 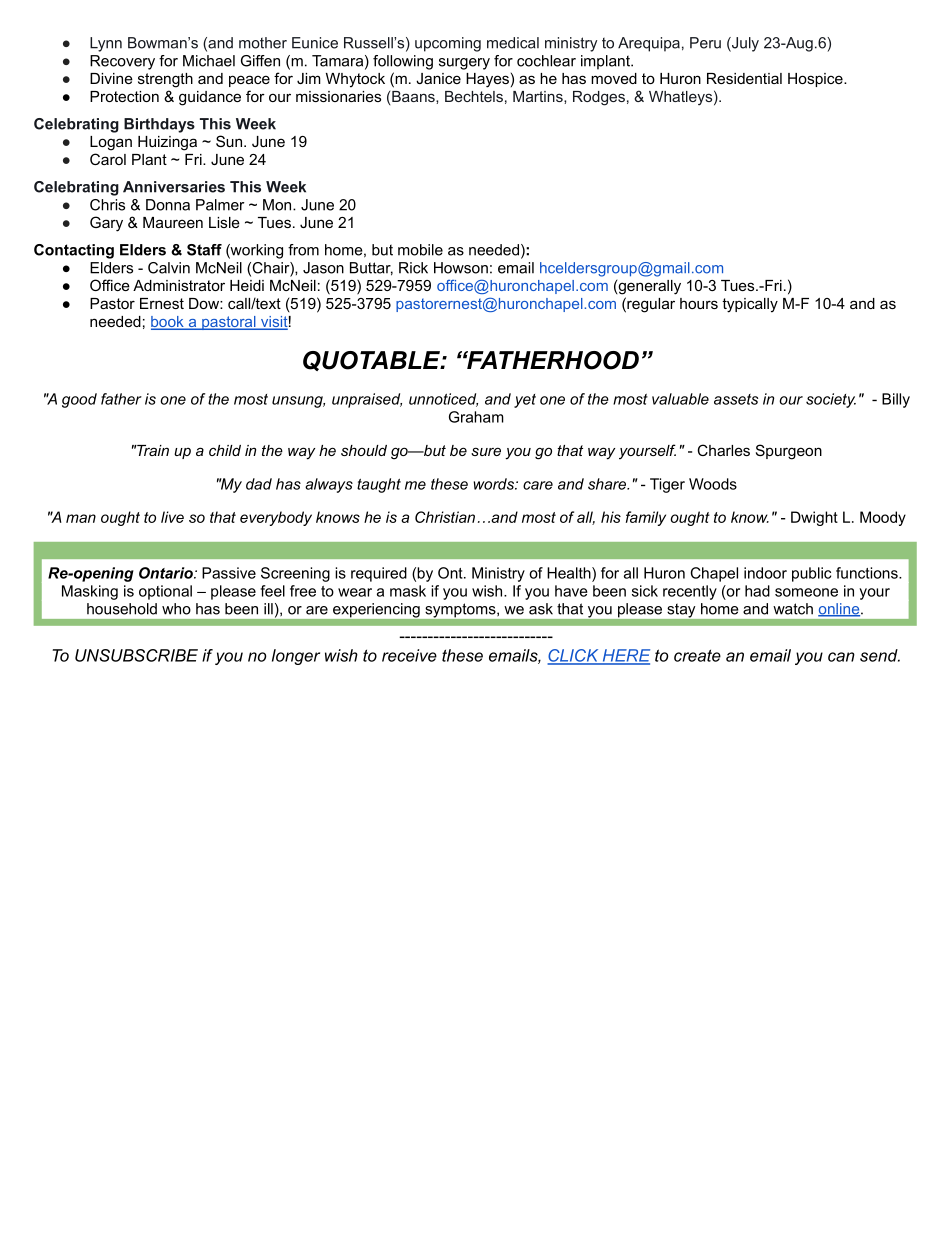 I want to click on UNSUBSCRIBE, so click(x=136, y=655).
